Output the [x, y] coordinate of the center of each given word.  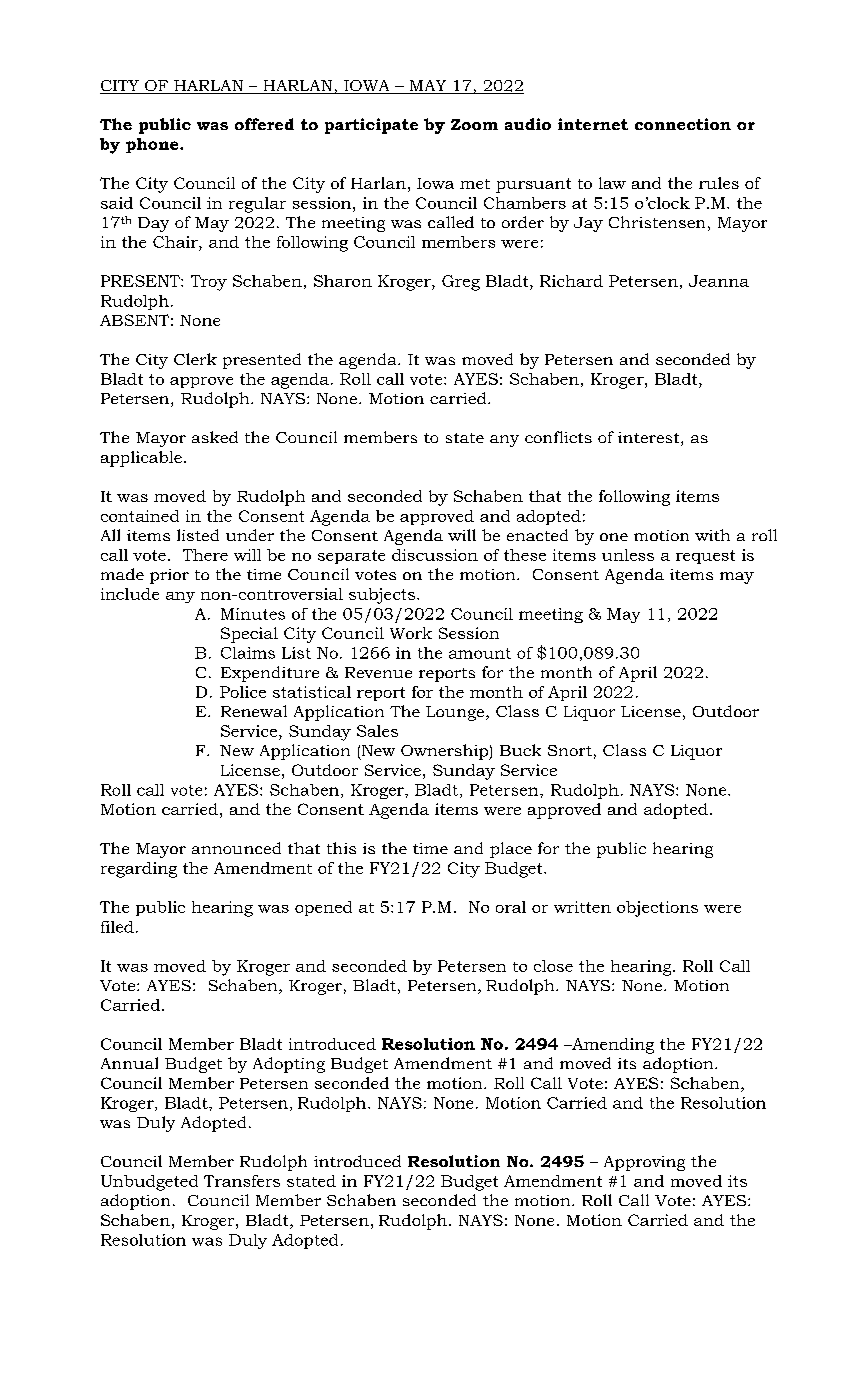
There [205, 555]
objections [657, 909]
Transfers [242, 1181]
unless [628, 555]
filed [117, 927]
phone [153, 145]
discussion [435, 555]
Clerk [195, 359]
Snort [570, 750]
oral [511, 907]
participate [371, 126]
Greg [461, 283]
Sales [377, 731]
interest [650, 439]
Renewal [254, 711]
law [612, 183]
